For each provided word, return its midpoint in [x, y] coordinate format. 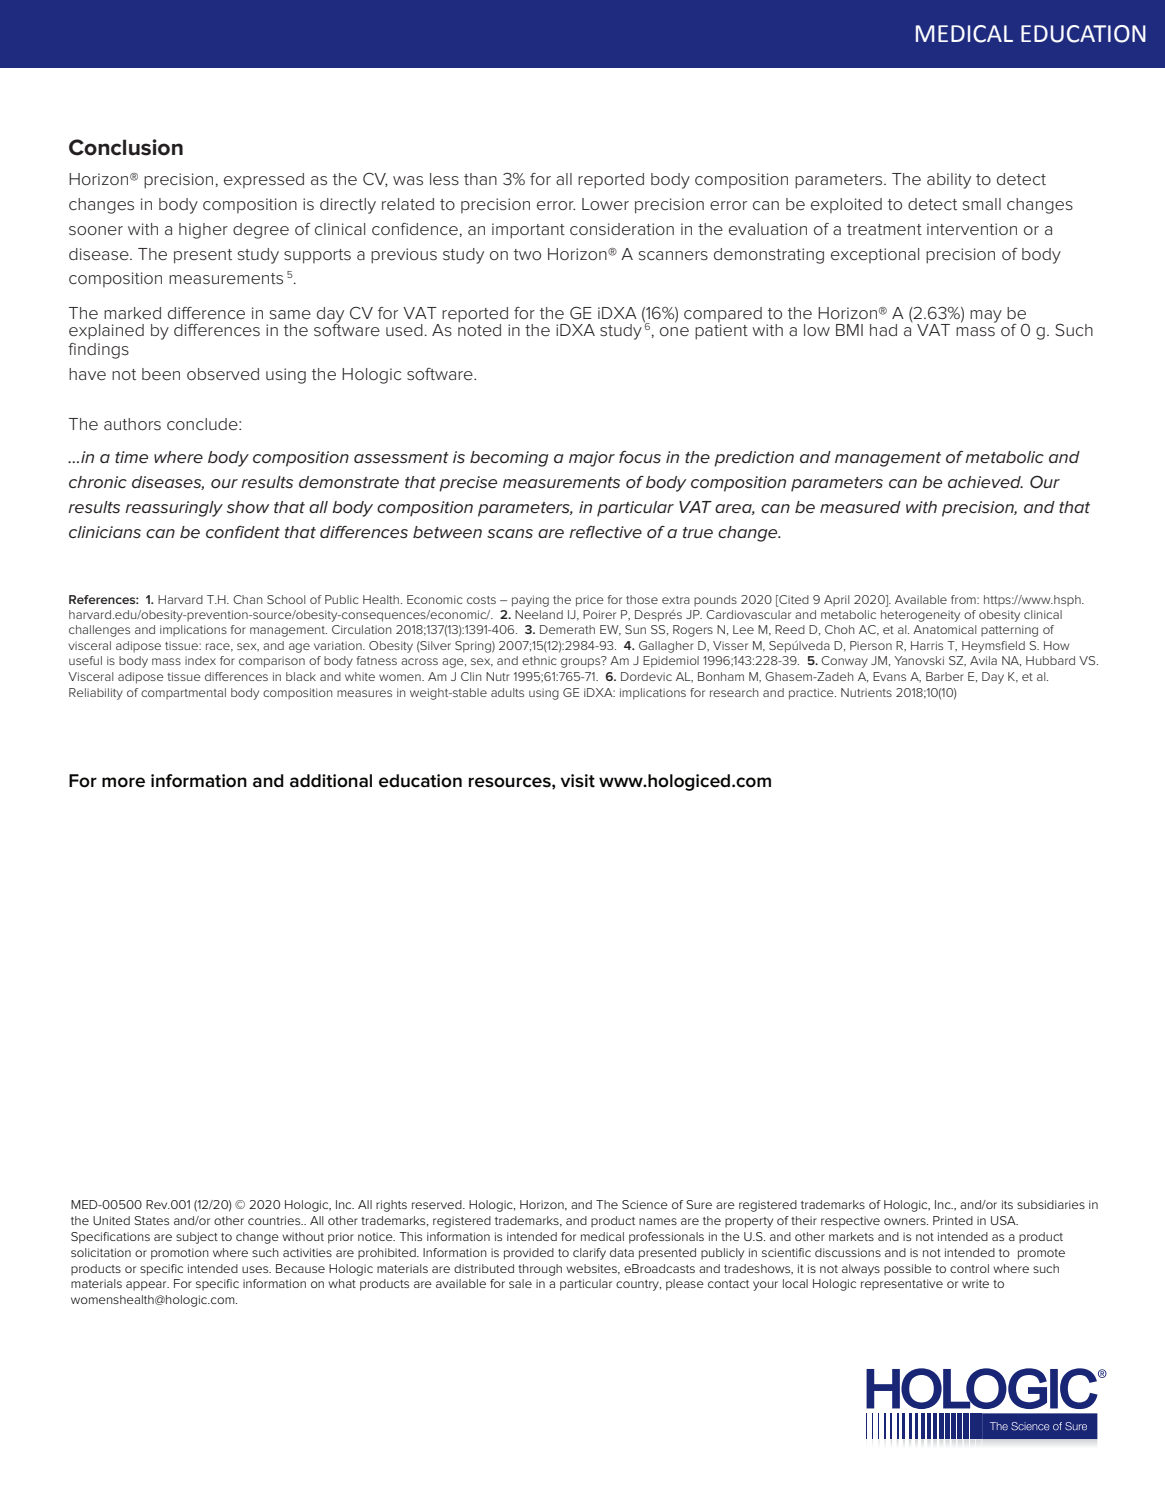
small [982, 204]
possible [908, 1270]
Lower [605, 204]
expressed [264, 180]
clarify [589, 1254]
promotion [180, 1254]
